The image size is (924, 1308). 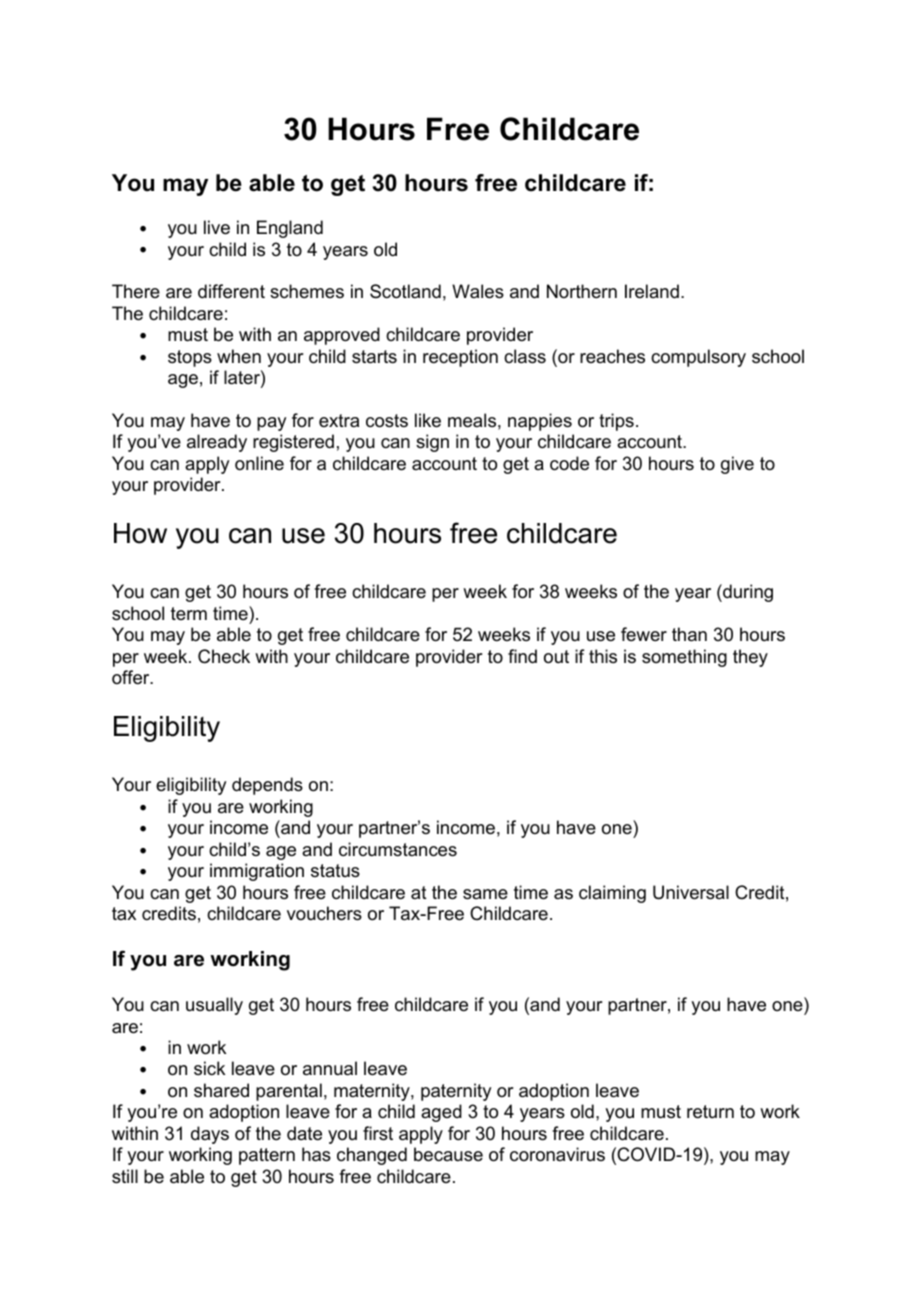 What do you see at coordinates (432, 443) in the screenshot?
I see `sign` at bounding box center [432, 443].
